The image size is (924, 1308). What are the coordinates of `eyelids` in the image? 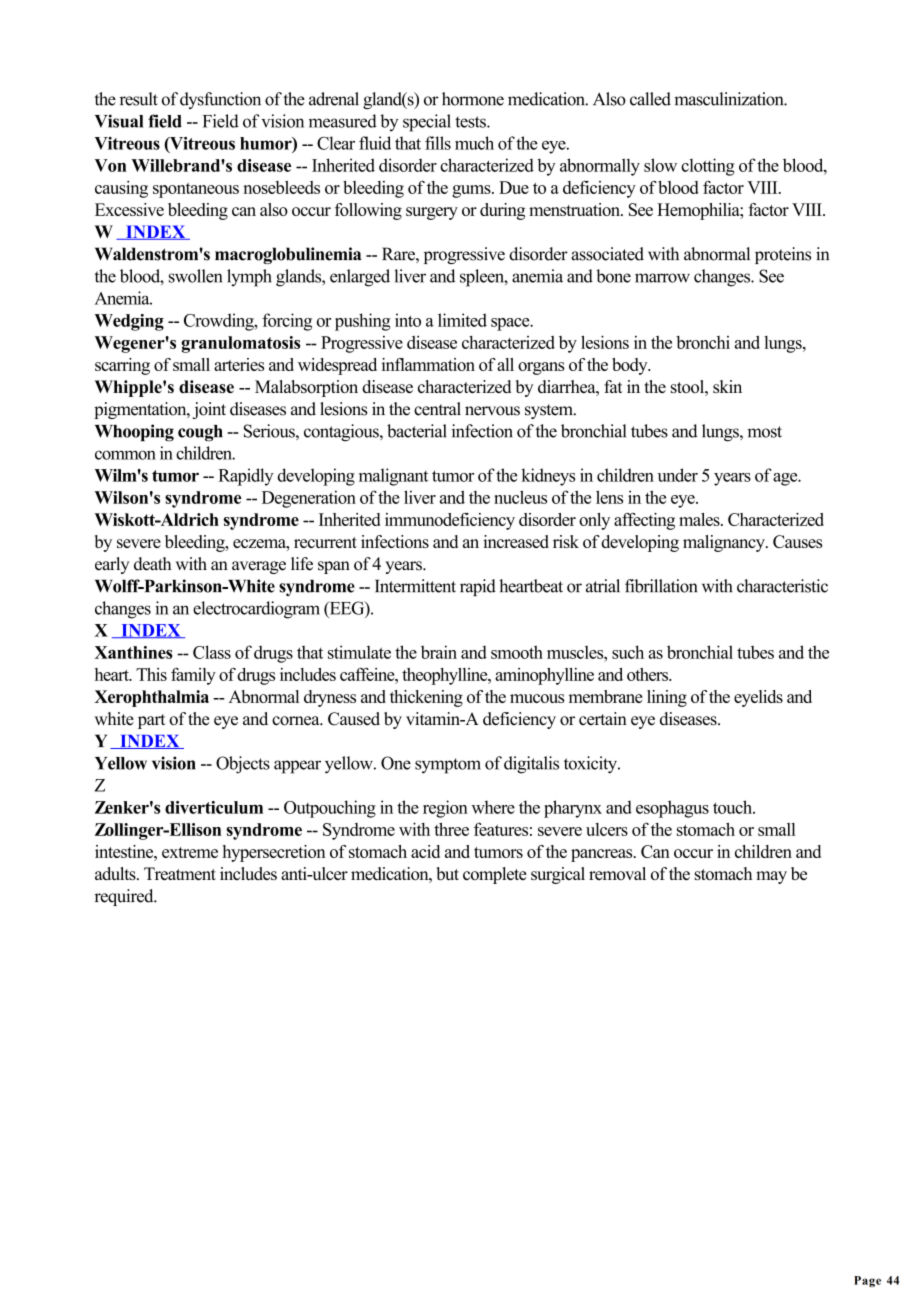 It's located at (758, 698).
